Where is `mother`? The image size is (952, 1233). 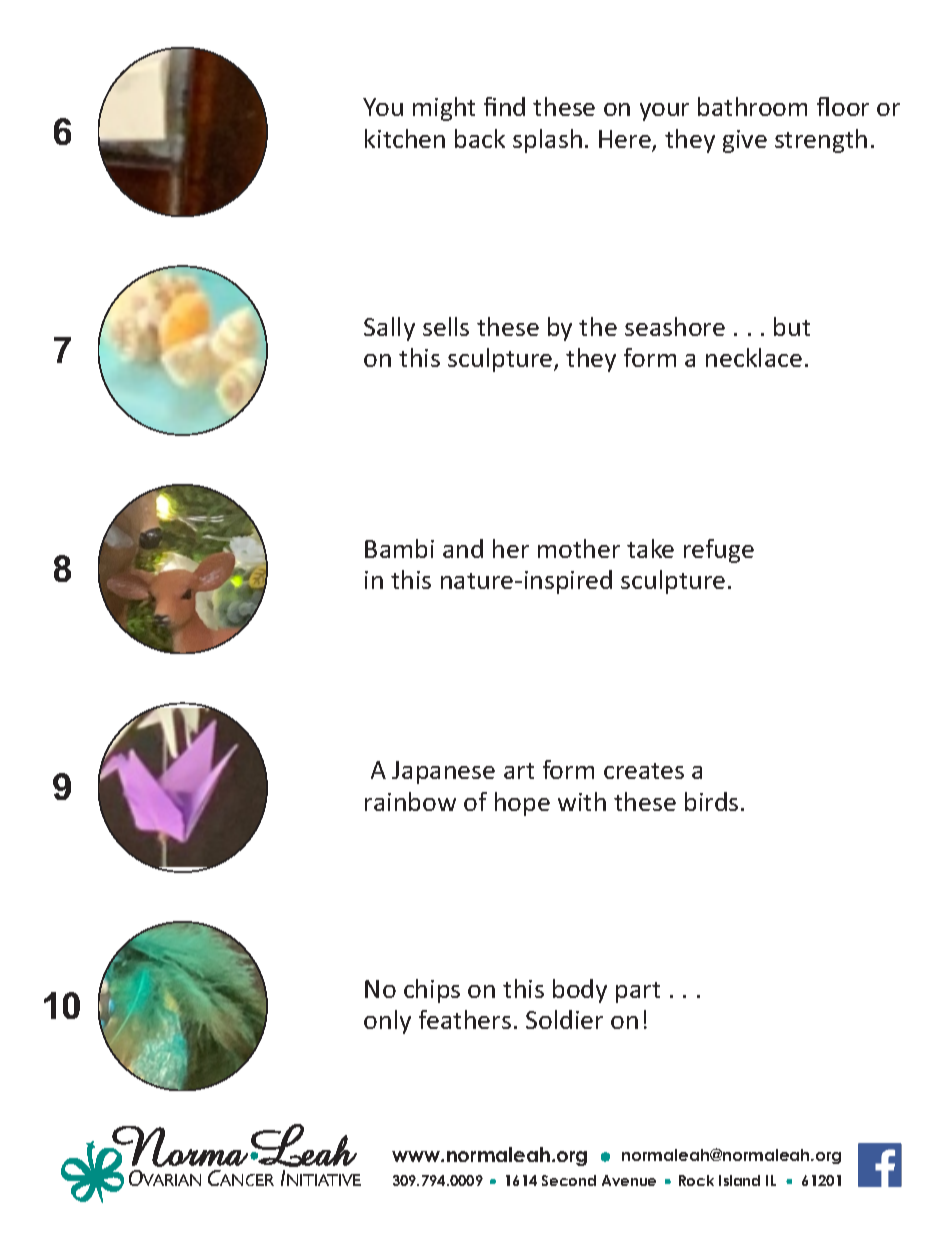 mother is located at coordinates (579, 548).
